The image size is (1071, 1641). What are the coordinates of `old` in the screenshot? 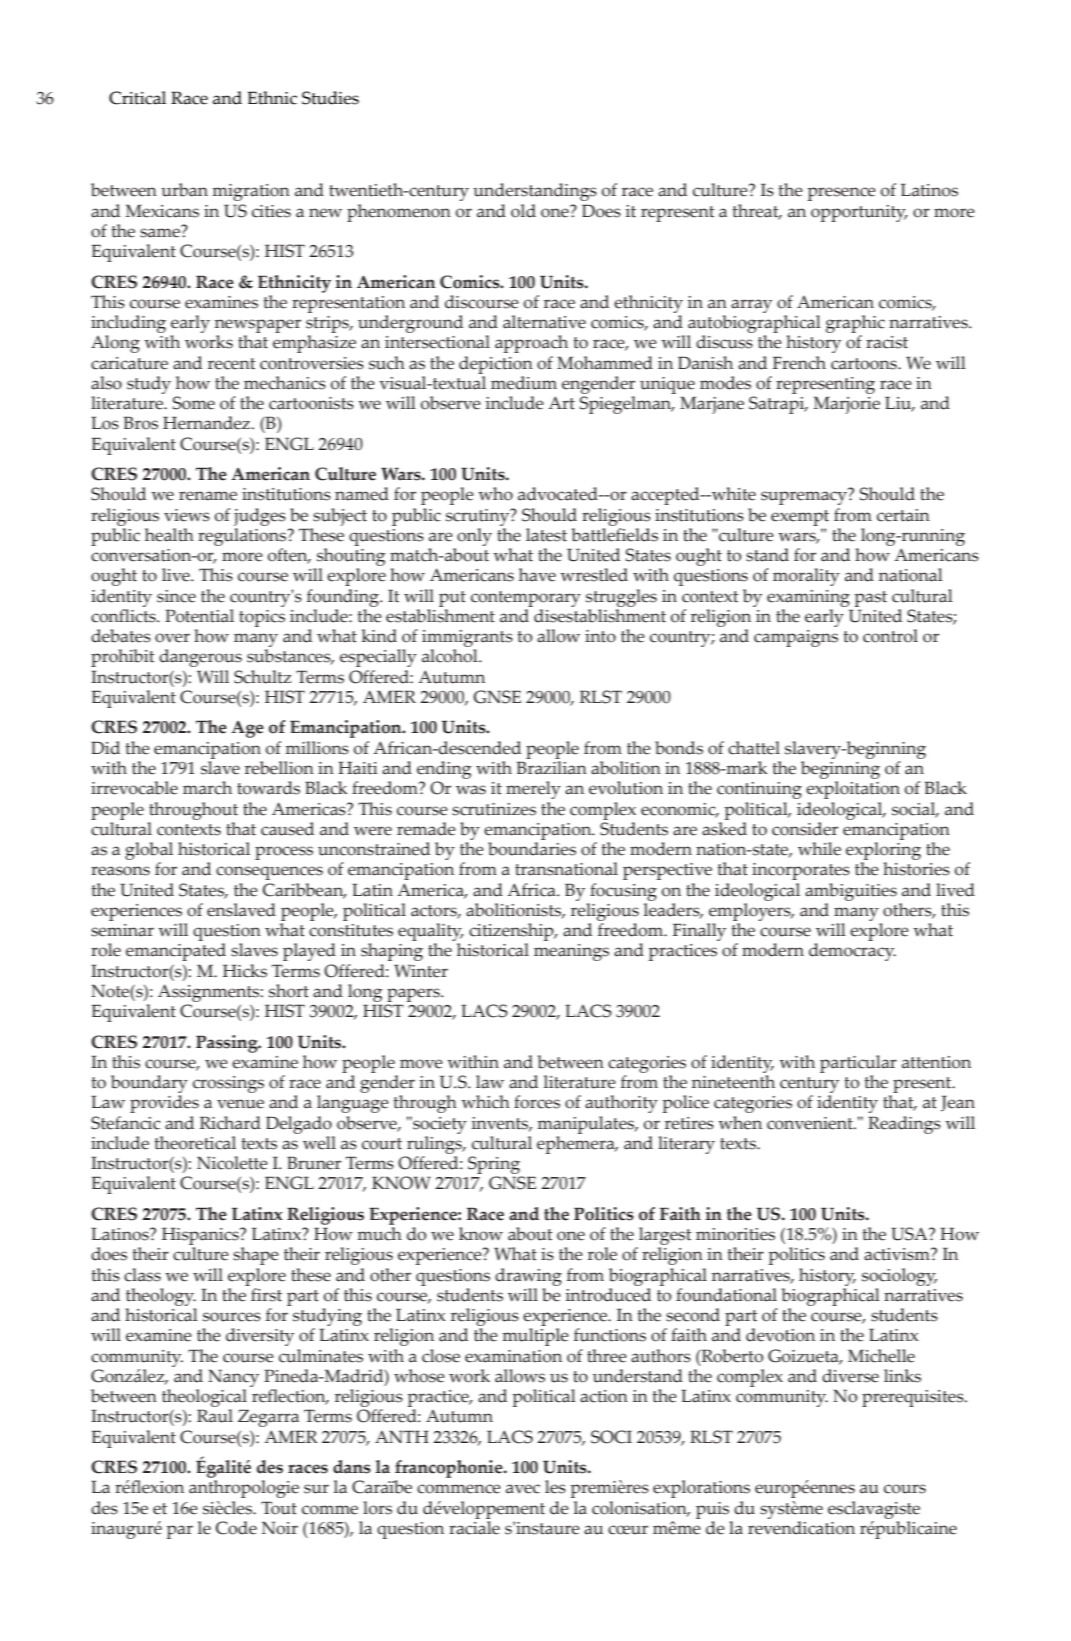 It's located at (523, 211).
